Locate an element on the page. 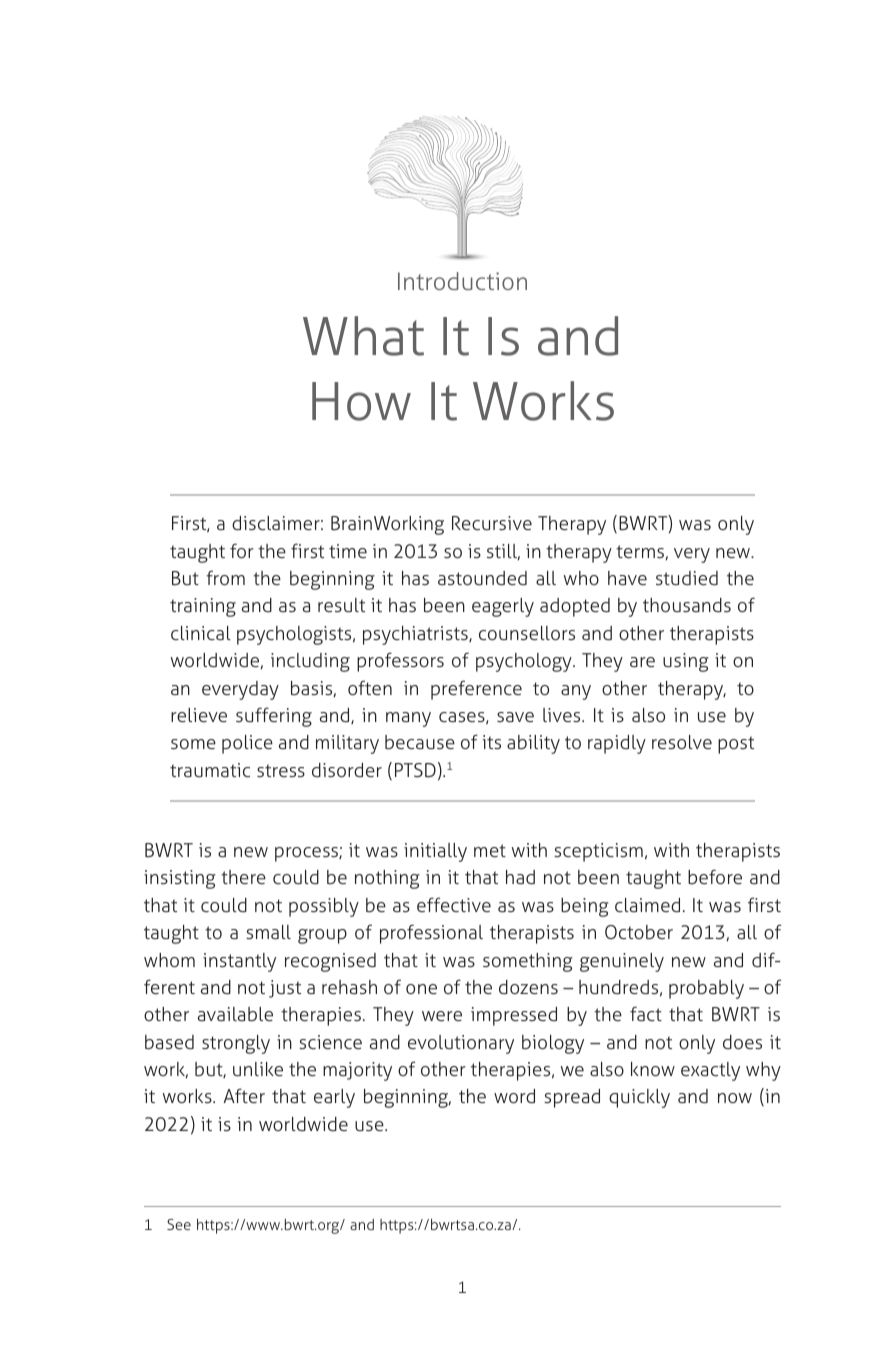 The height and width of the page is (1345, 896). Introduction is located at coordinates (462, 281).
